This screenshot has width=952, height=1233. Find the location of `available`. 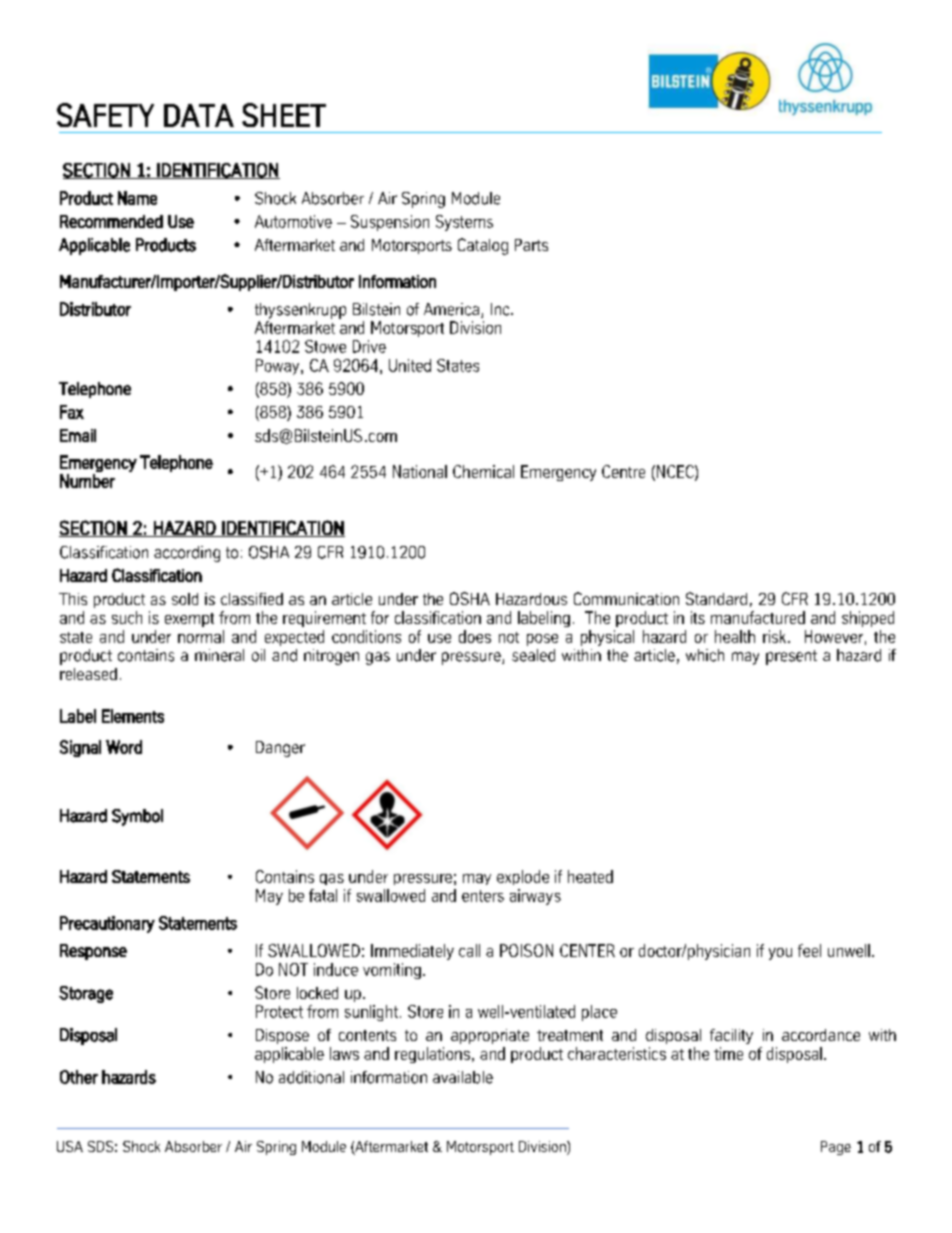

available is located at coordinates (463, 1077).
